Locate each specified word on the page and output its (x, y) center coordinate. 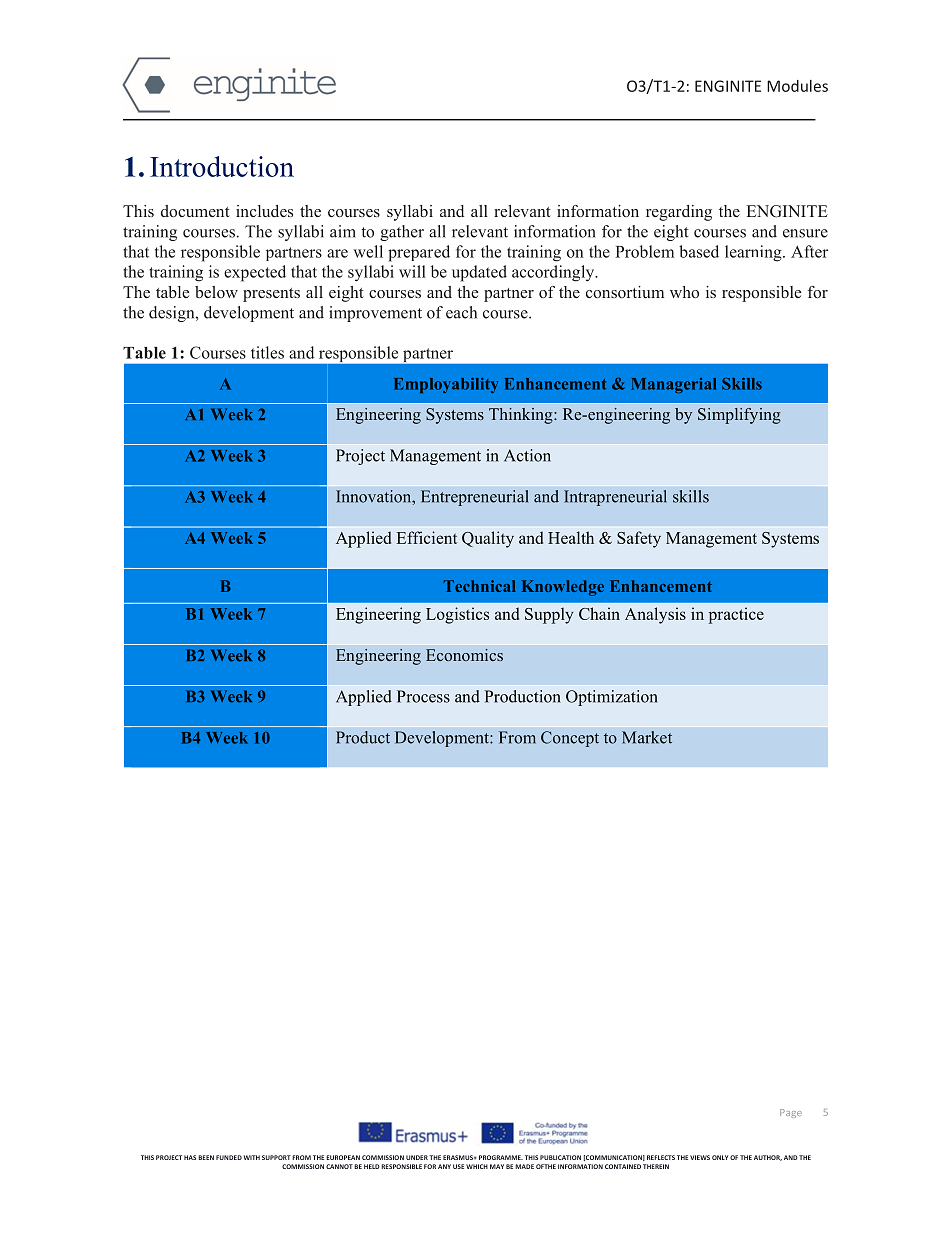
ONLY (720, 1157)
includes (264, 211)
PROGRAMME (501, 1157)
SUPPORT (276, 1157)
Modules (797, 86)
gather (402, 233)
